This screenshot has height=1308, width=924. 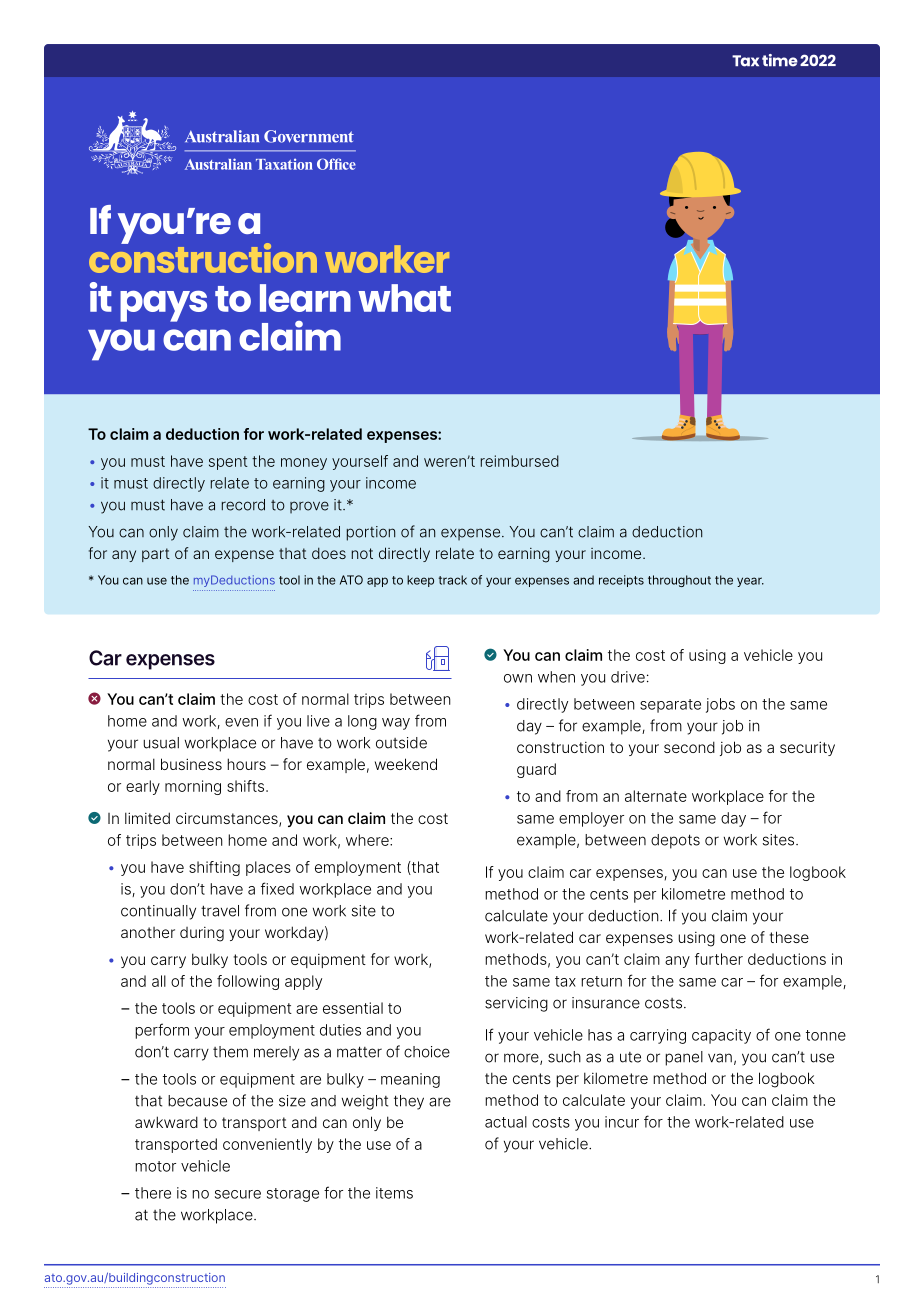 I want to click on shifts, so click(x=247, y=786).
